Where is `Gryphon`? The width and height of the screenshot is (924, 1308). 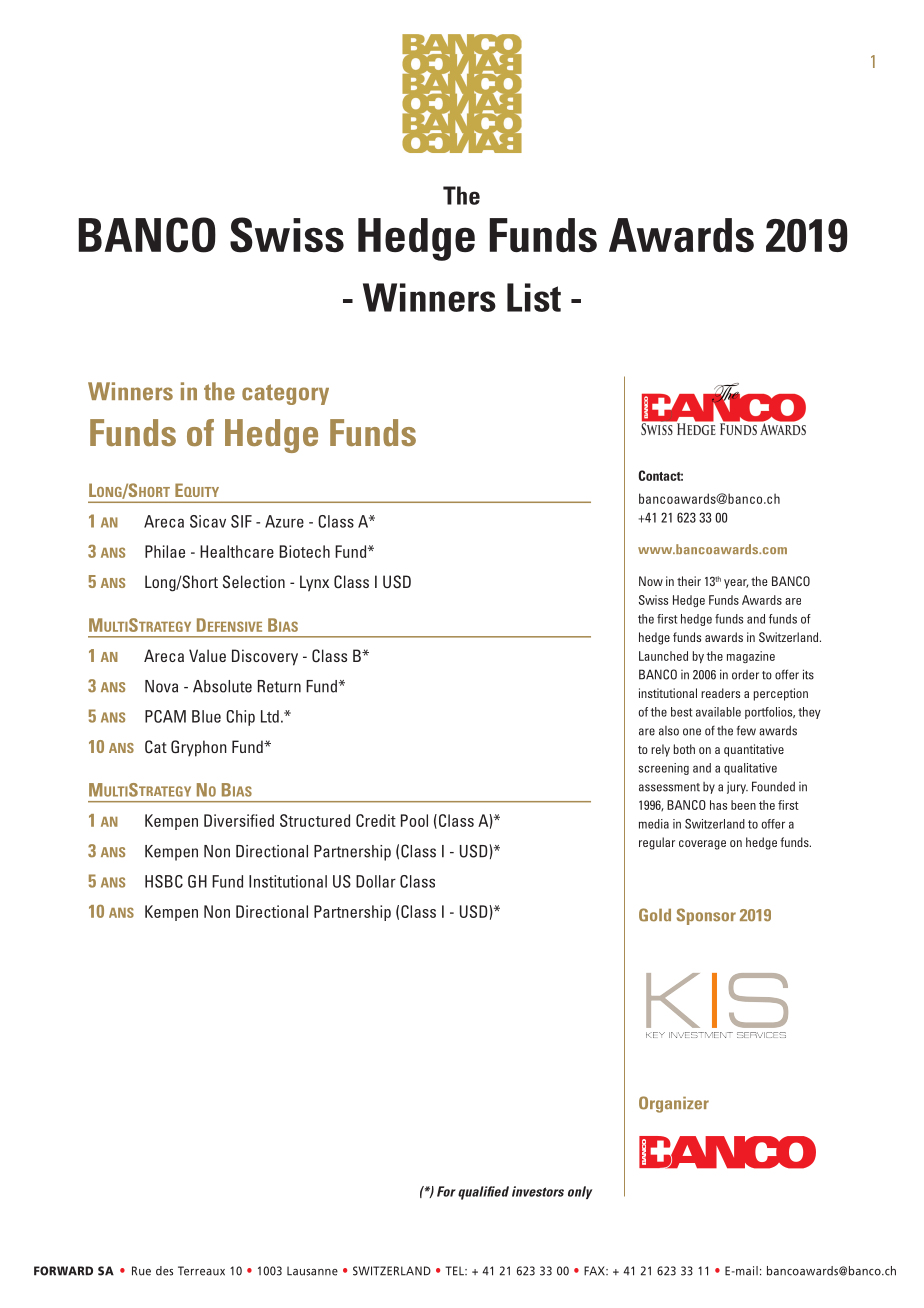
Gryphon is located at coordinates (199, 748).
